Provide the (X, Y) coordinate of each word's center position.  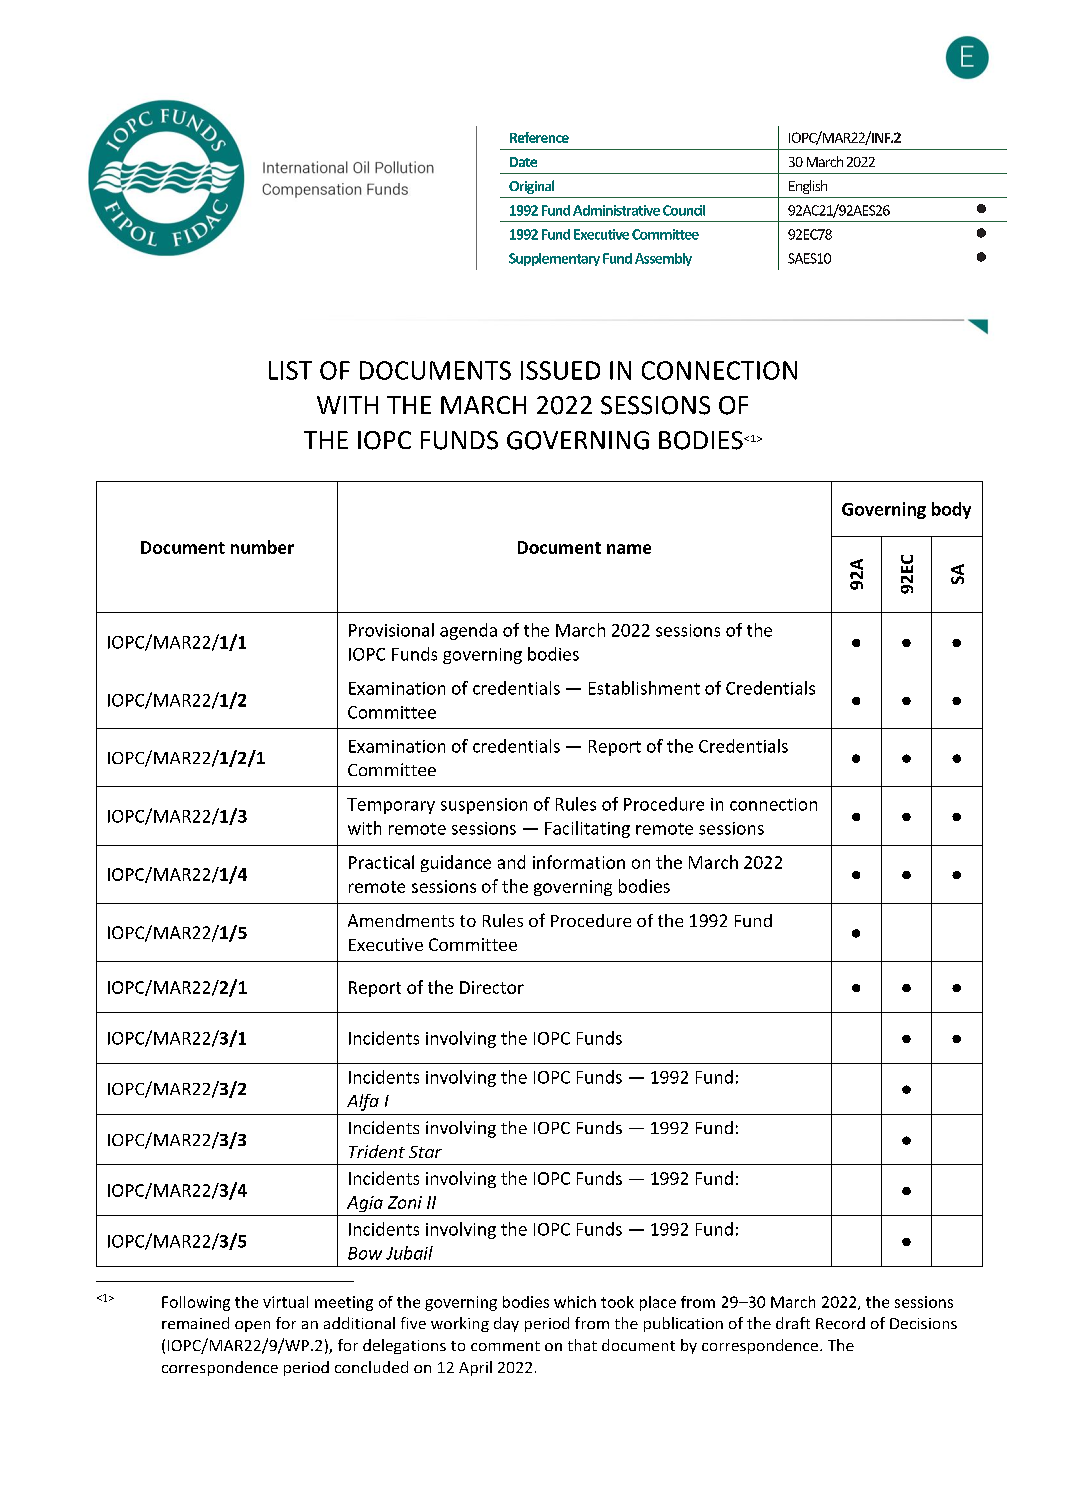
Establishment (644, 688)
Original (531, 187)
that (582, 1345)
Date (523, 162)
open (252, 1326)
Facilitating (587, 829)
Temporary (391, 806)
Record (840, 1323)
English (808, 187)
